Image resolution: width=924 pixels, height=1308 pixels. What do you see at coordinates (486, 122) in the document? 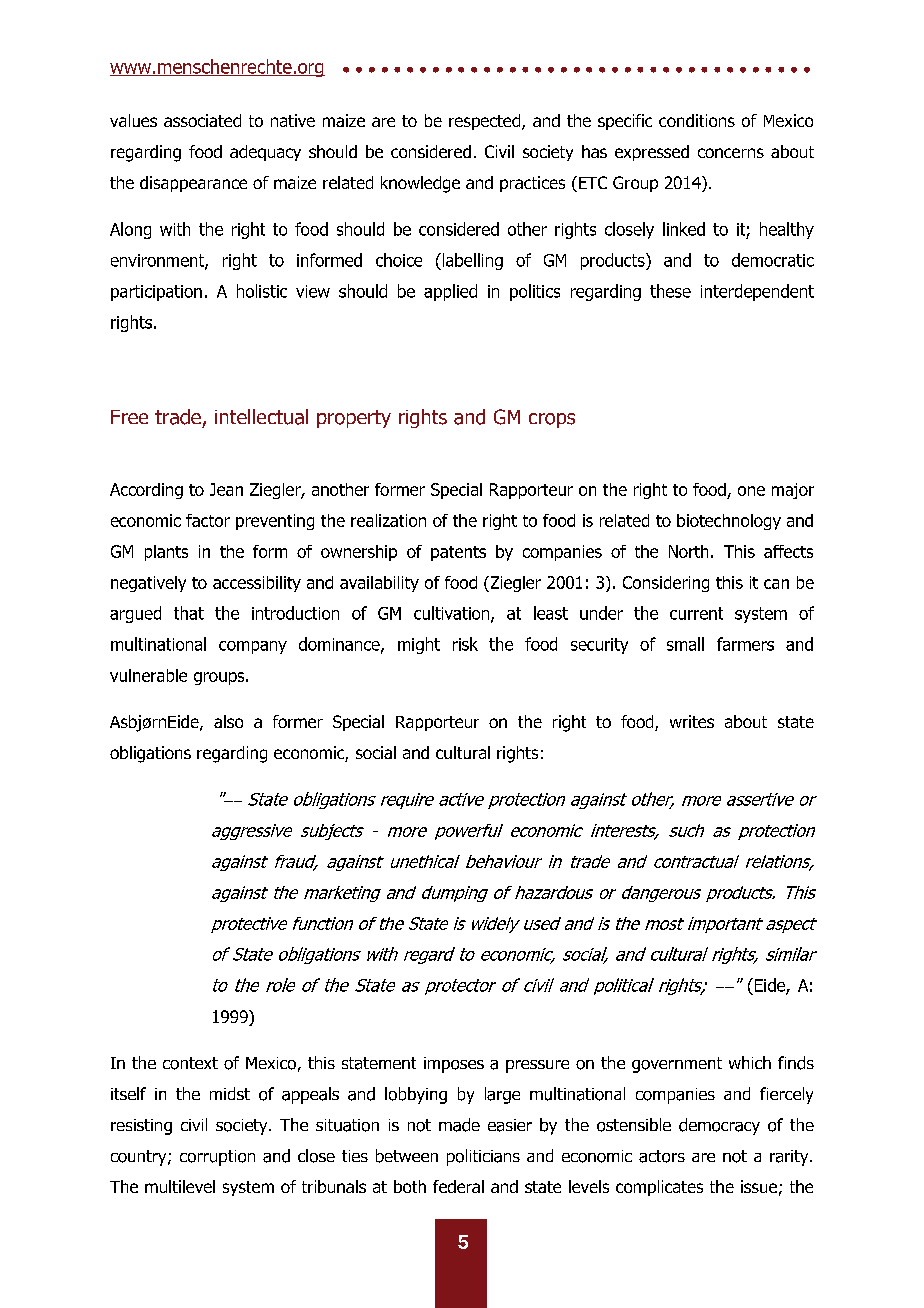
I see `respected` at bounding box center [486, 122].
